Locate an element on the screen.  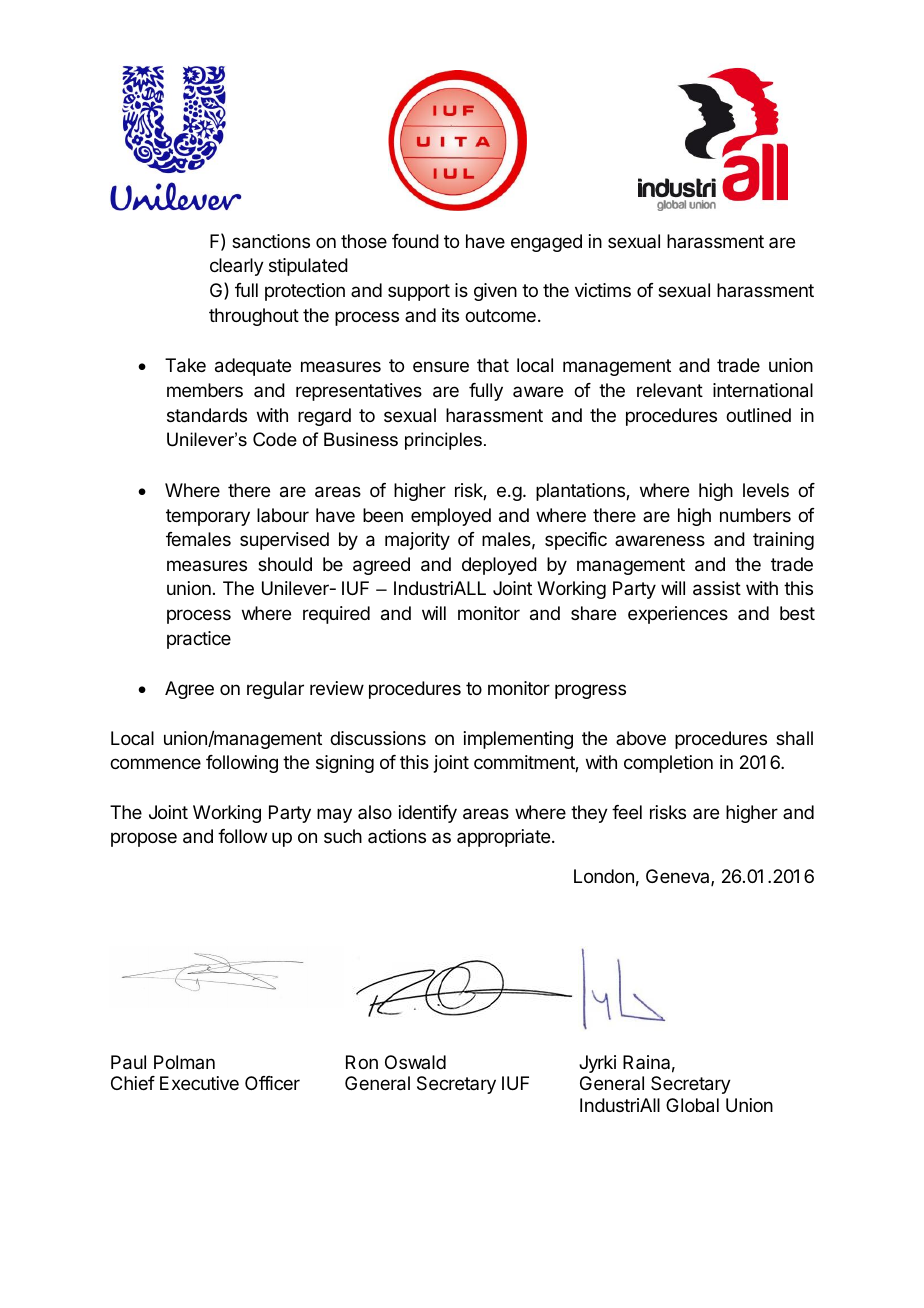
identify is located at coordinates (428, 814).
